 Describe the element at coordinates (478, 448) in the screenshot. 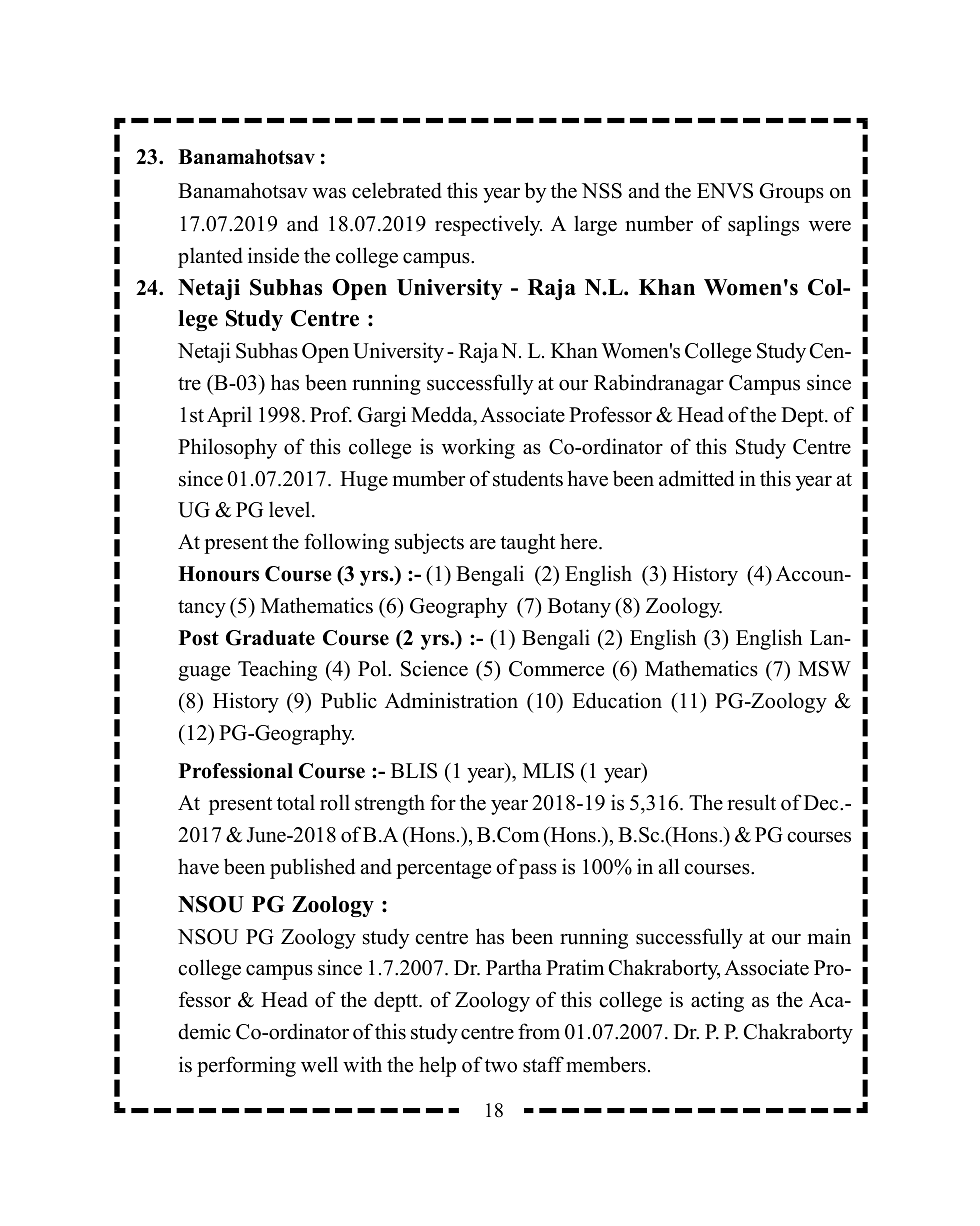

I see `working` at that location.
